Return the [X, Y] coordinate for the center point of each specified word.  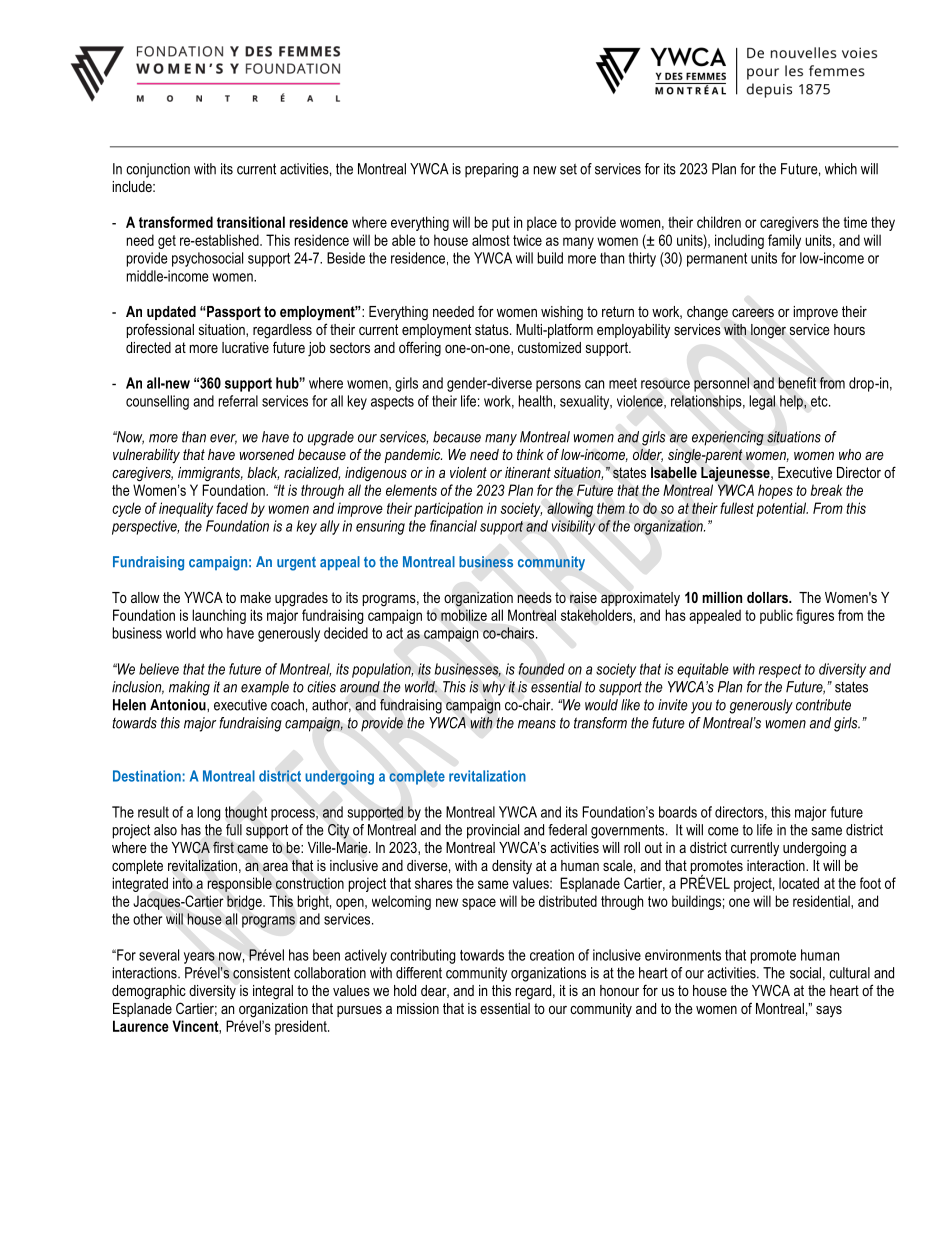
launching [219, 616]
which [841, 169]
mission [418, 1008]
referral [238, 401]
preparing [491, 170]
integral [273, 992]
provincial [493, 831]
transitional [251, 222]
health [535, 401]
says [829, 1011]
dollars [768, 597]
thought [246, 813]
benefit [797, 383]
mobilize [464, 615]
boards [678, 812]
